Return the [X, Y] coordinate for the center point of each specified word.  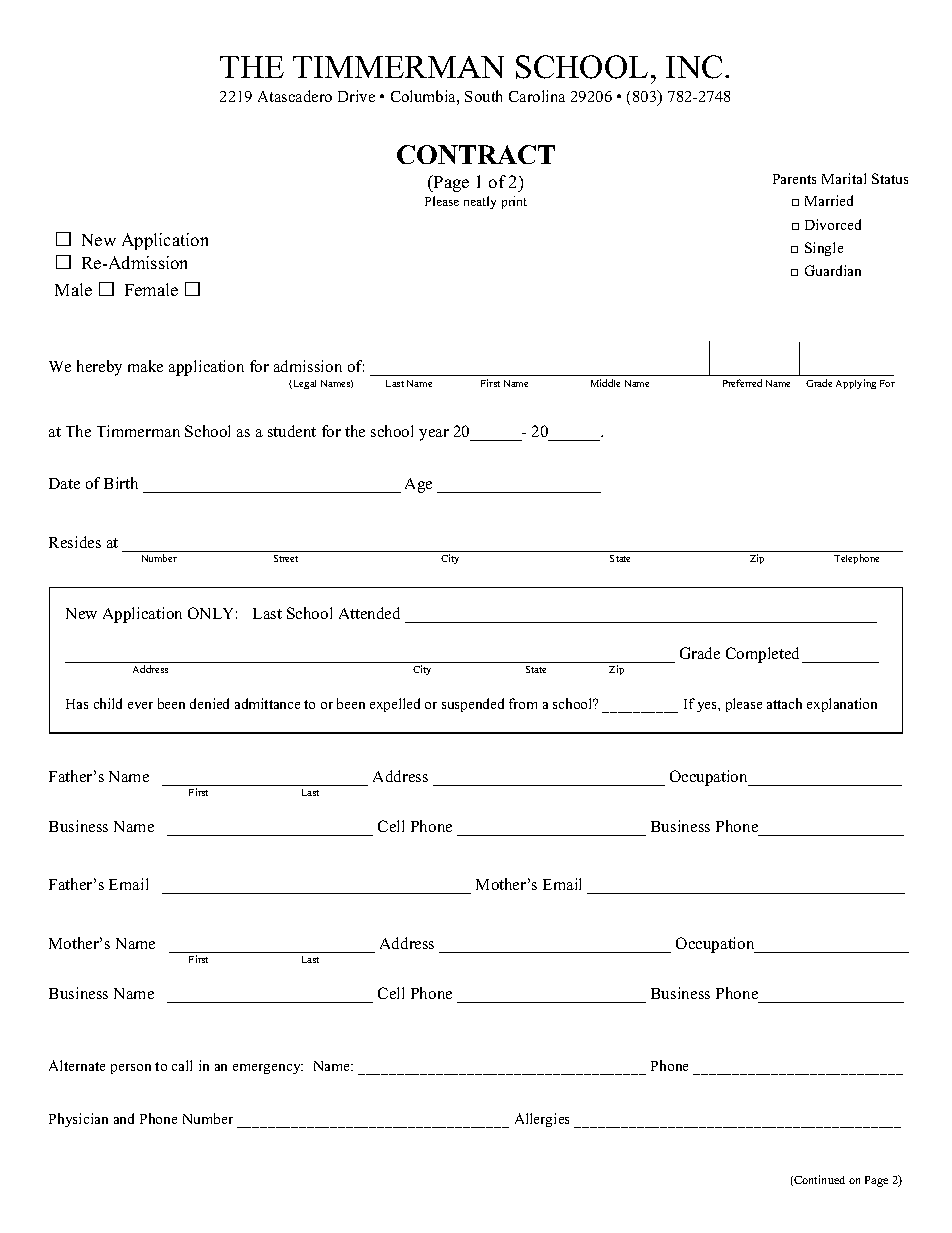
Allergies [542, 1120]
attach [784, 703]
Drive [356, 96]
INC [694, 67]
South [483, 96]
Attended [369, 613]
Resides [75, 542]
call [182, 1065]
